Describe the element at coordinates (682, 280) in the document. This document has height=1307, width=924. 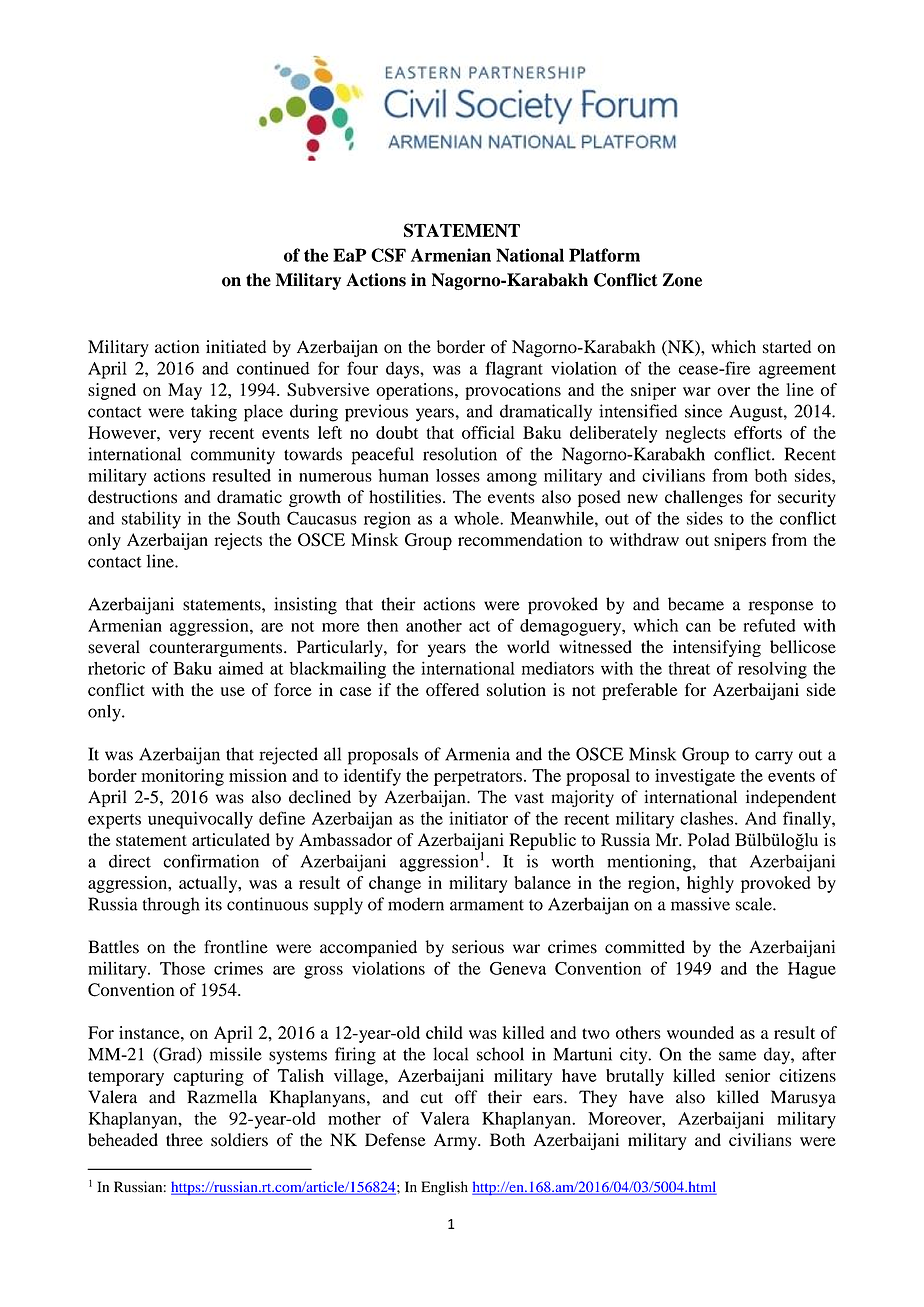
I see `Zone` at that location.
